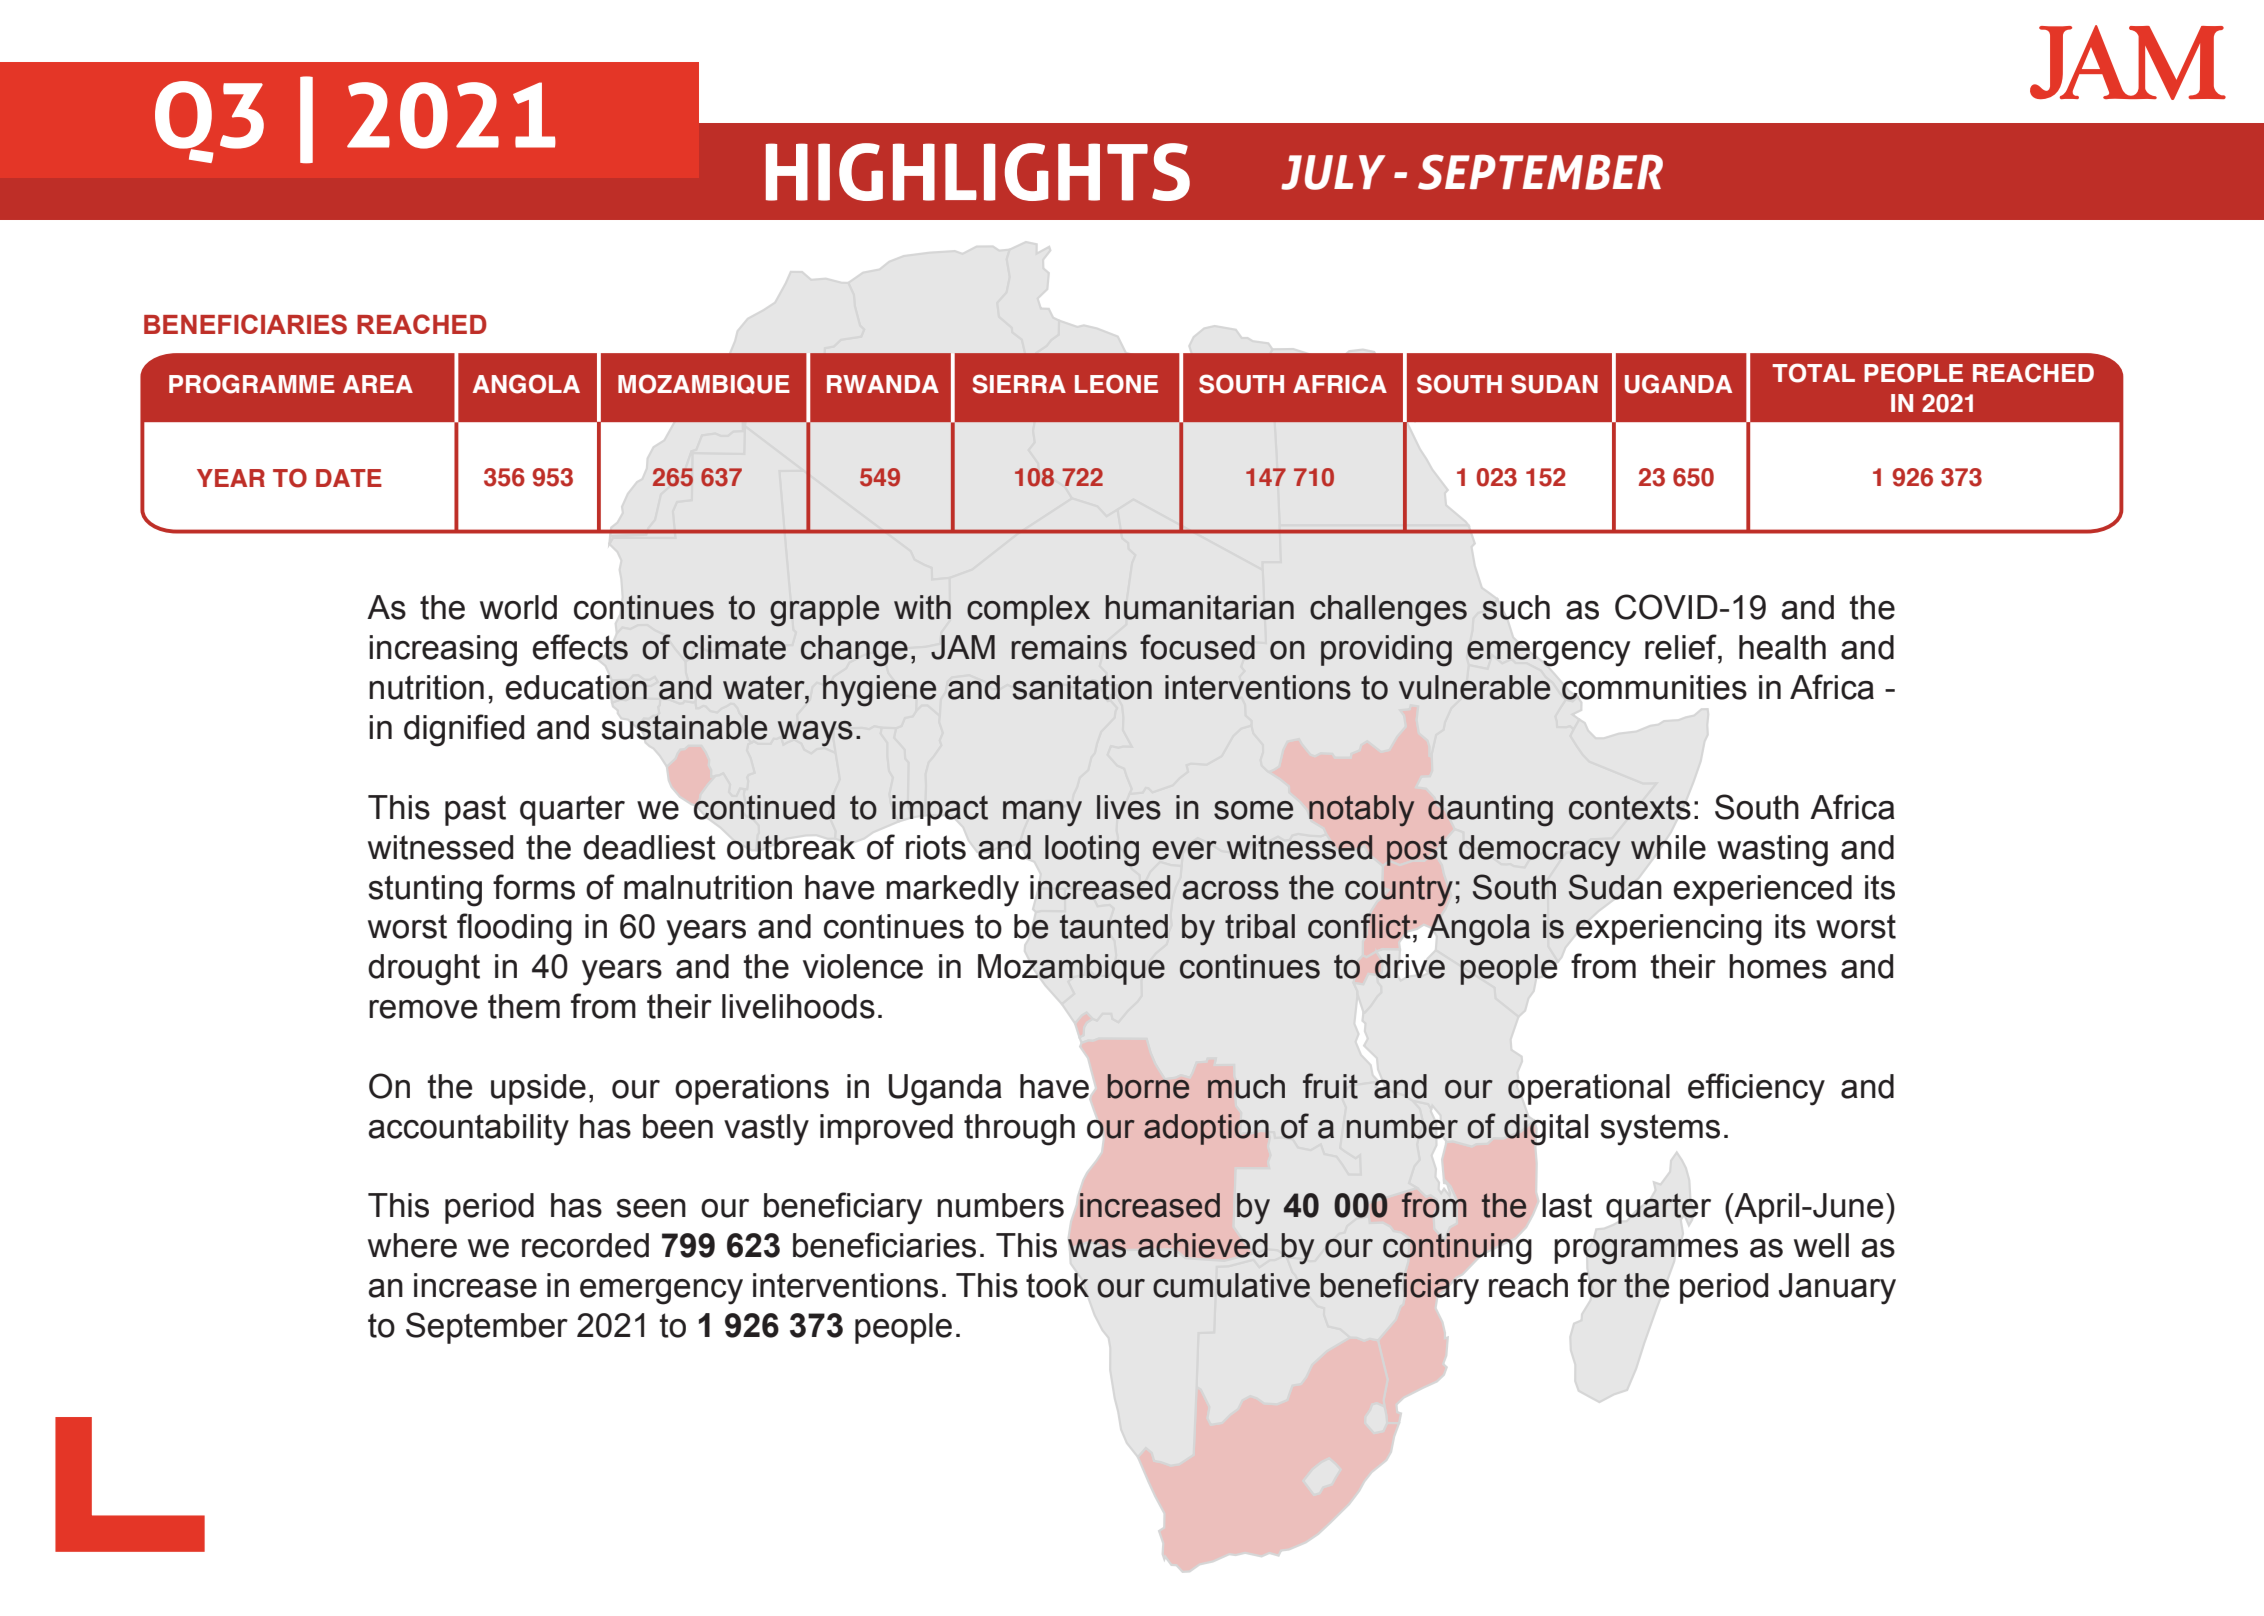 This screenshot has width=2264, height=1616. I want to click on world, so click(518, 607).
